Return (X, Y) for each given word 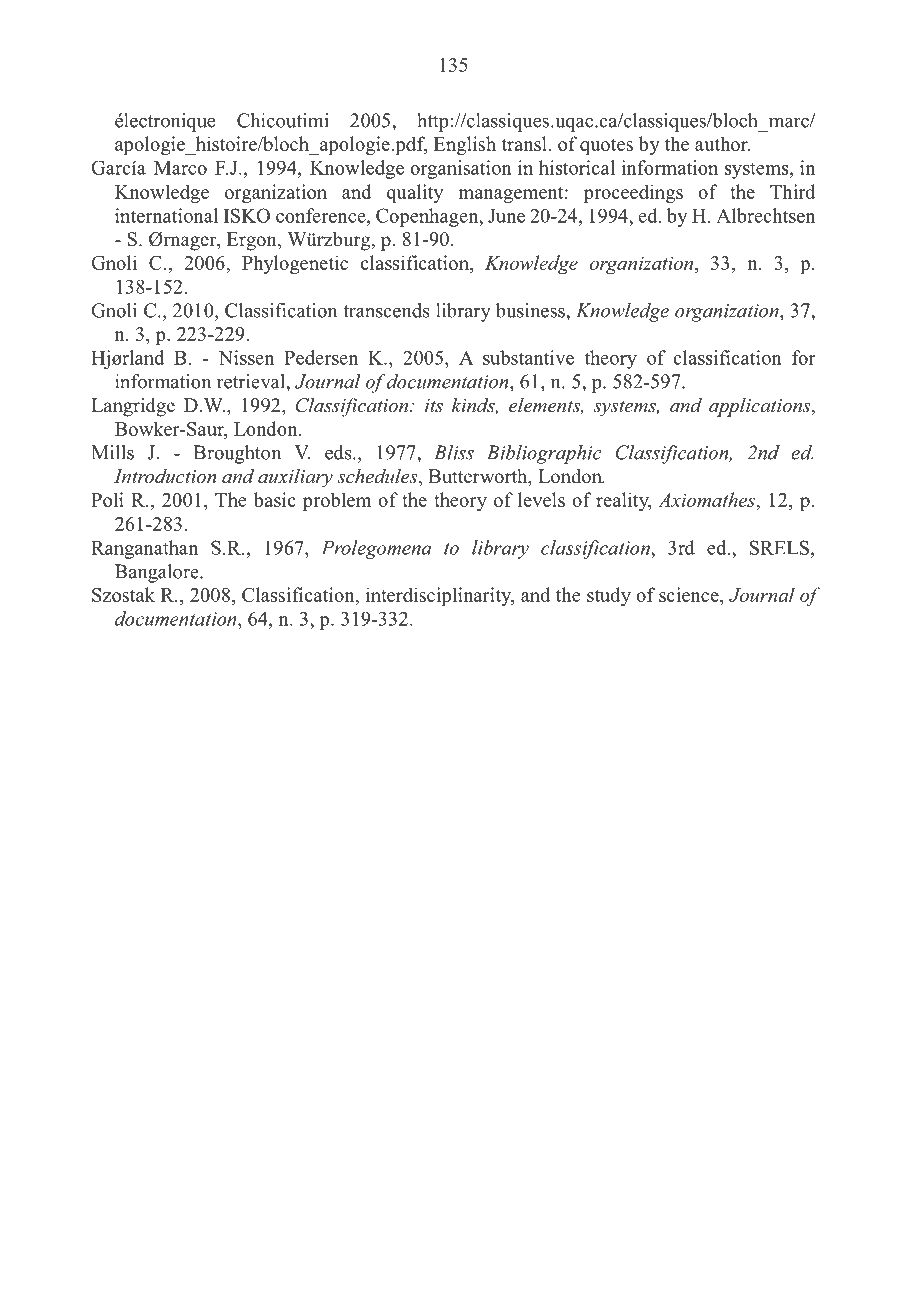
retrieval (252, 381)
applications (761, 407)
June (506, 216)
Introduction (165, 475)
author (722, 143)
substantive (528, 357)
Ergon (253, 241)
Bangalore (158, 573)
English (465, 145)
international (166, 215)
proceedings (633, 193)
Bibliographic (544, 454)
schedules (378, 477)
